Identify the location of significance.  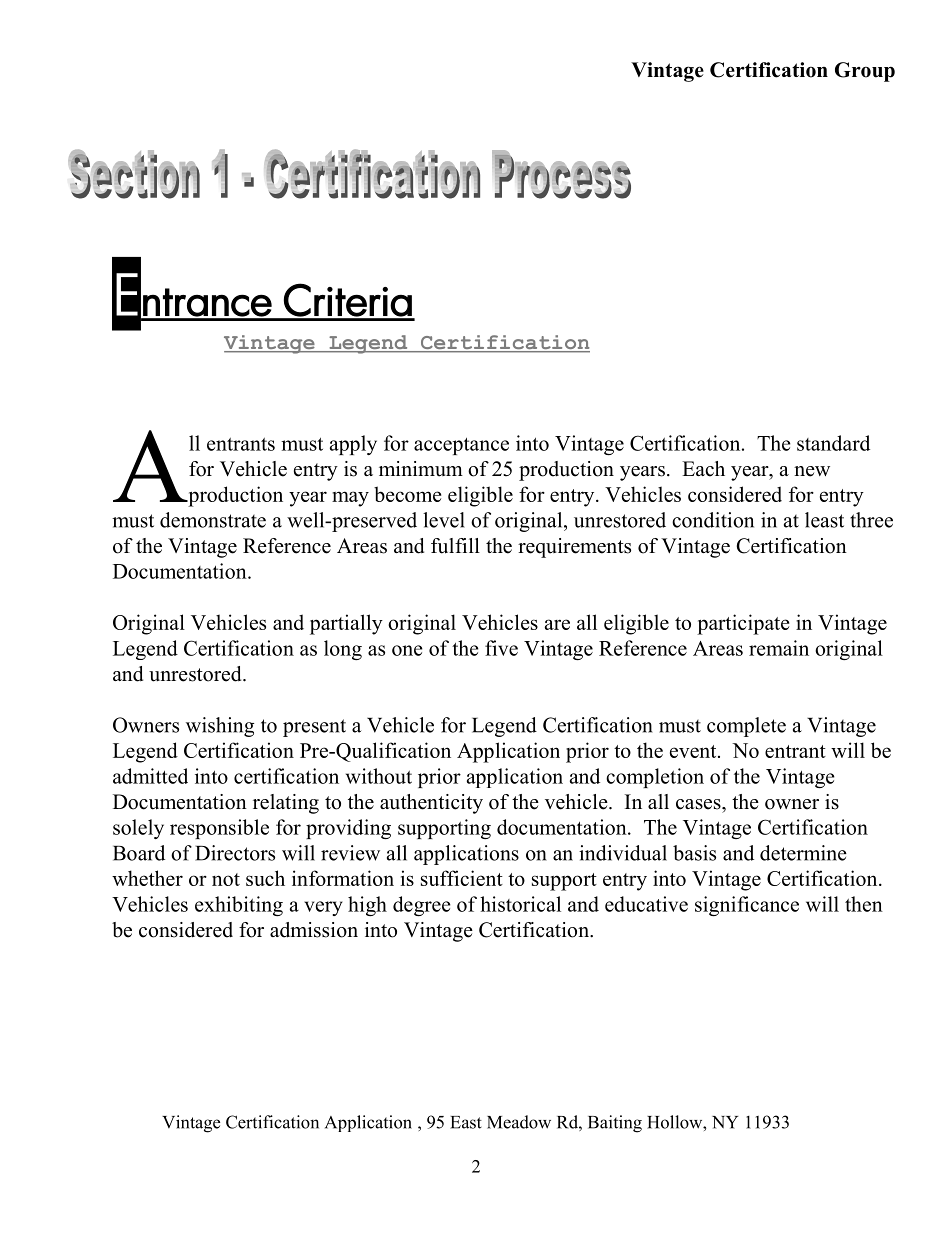
(747, 906).
